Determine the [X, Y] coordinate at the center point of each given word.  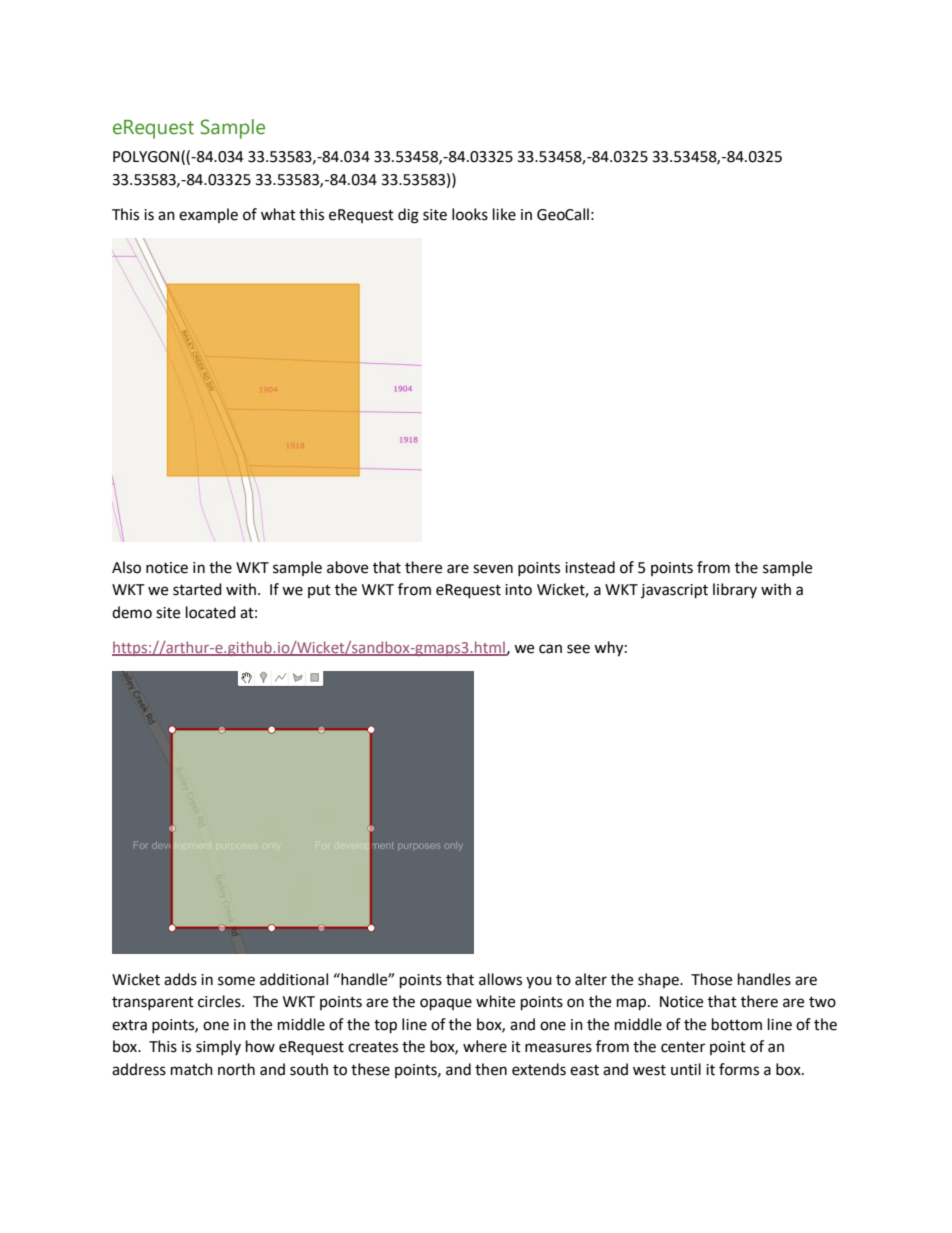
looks [470, 214]
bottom [737, 1024]
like [504, 214]
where [485, 1046]
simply [218, 1047]
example [208, 215]
